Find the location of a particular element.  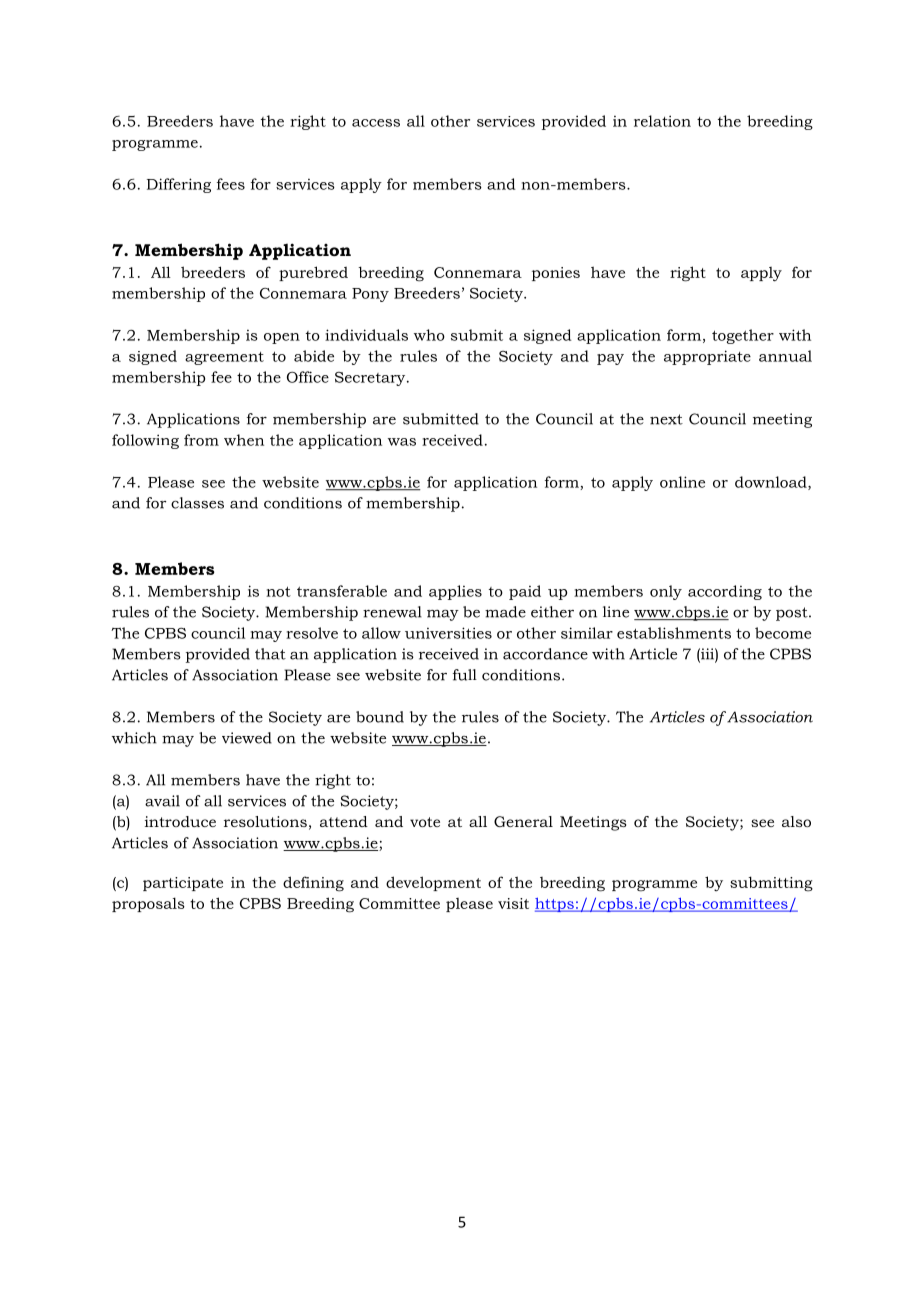

full is located at coordinates (465, 675).
